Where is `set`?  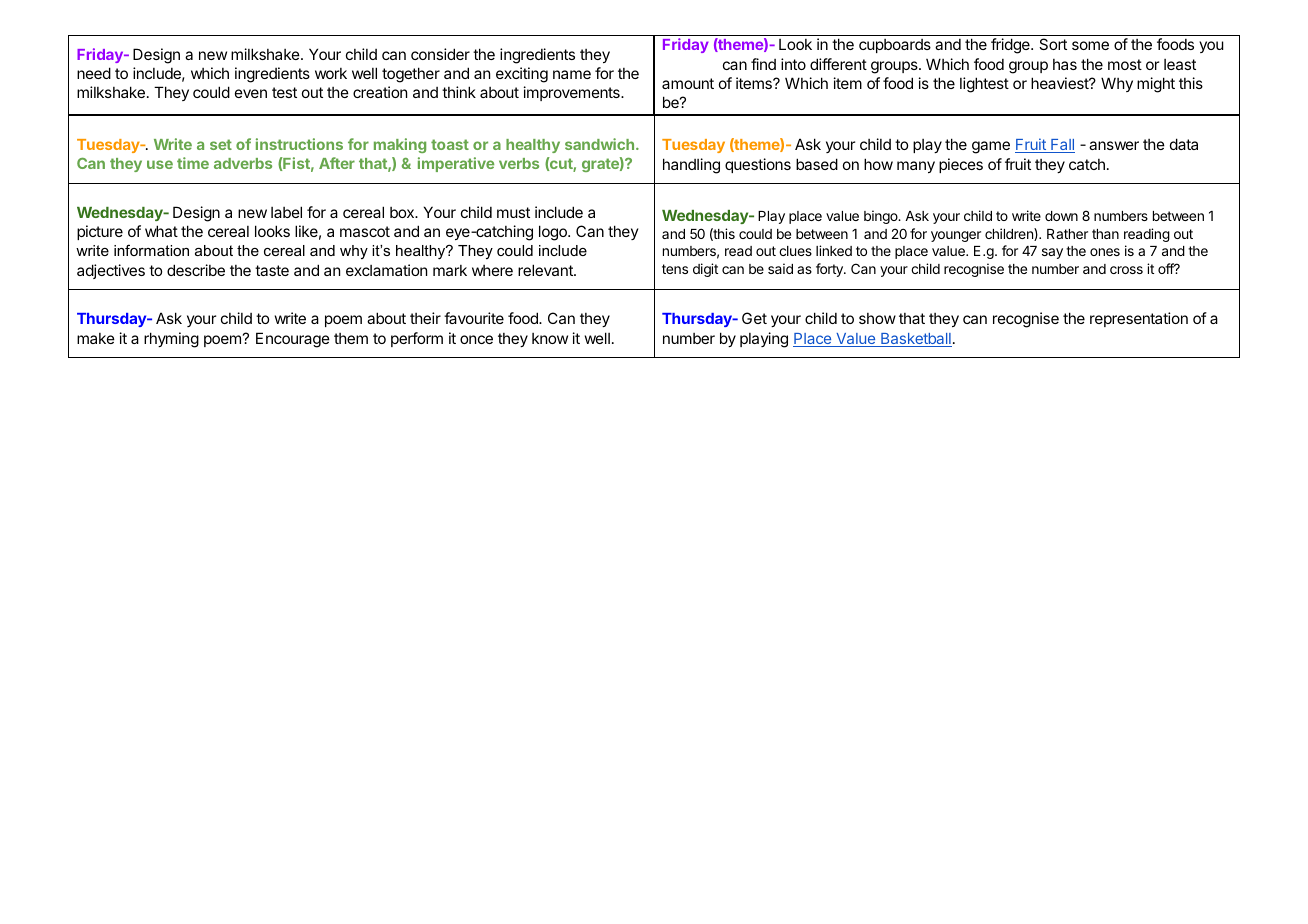
set is located at coordinates (221, 144).
